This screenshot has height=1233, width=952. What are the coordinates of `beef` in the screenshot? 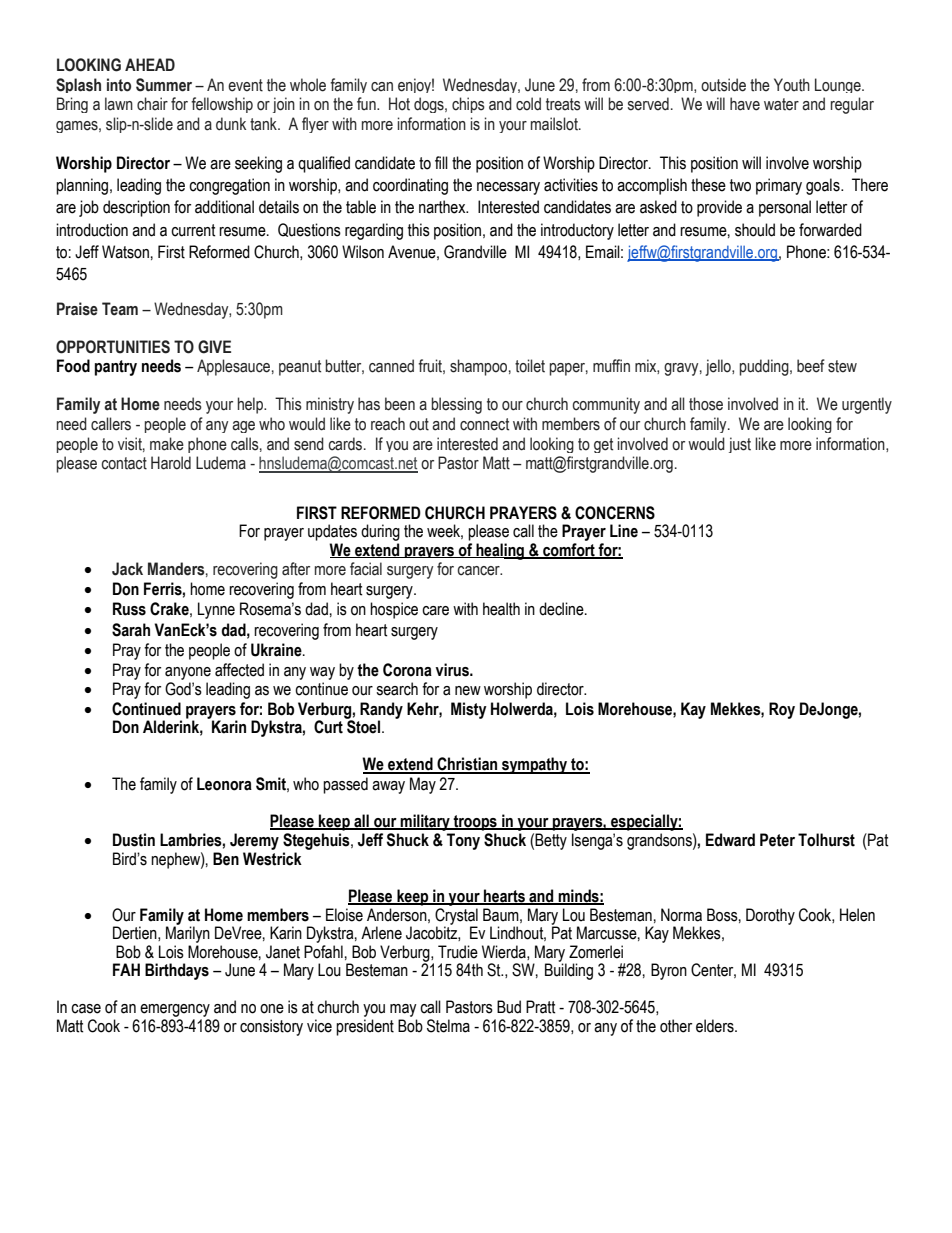 It's located at (811, 366).
